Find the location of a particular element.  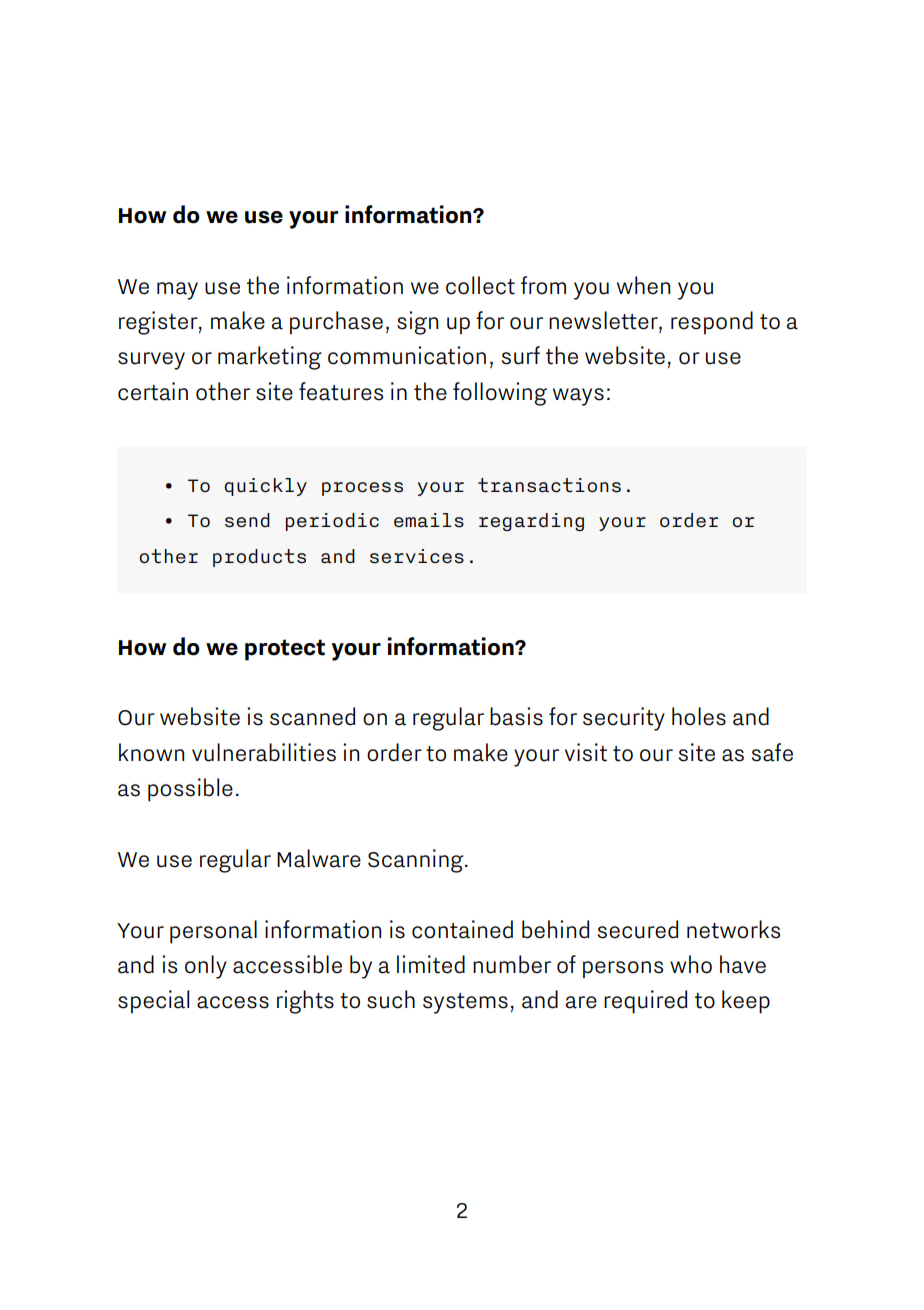

regarding is located at coordinates (531, 522).
